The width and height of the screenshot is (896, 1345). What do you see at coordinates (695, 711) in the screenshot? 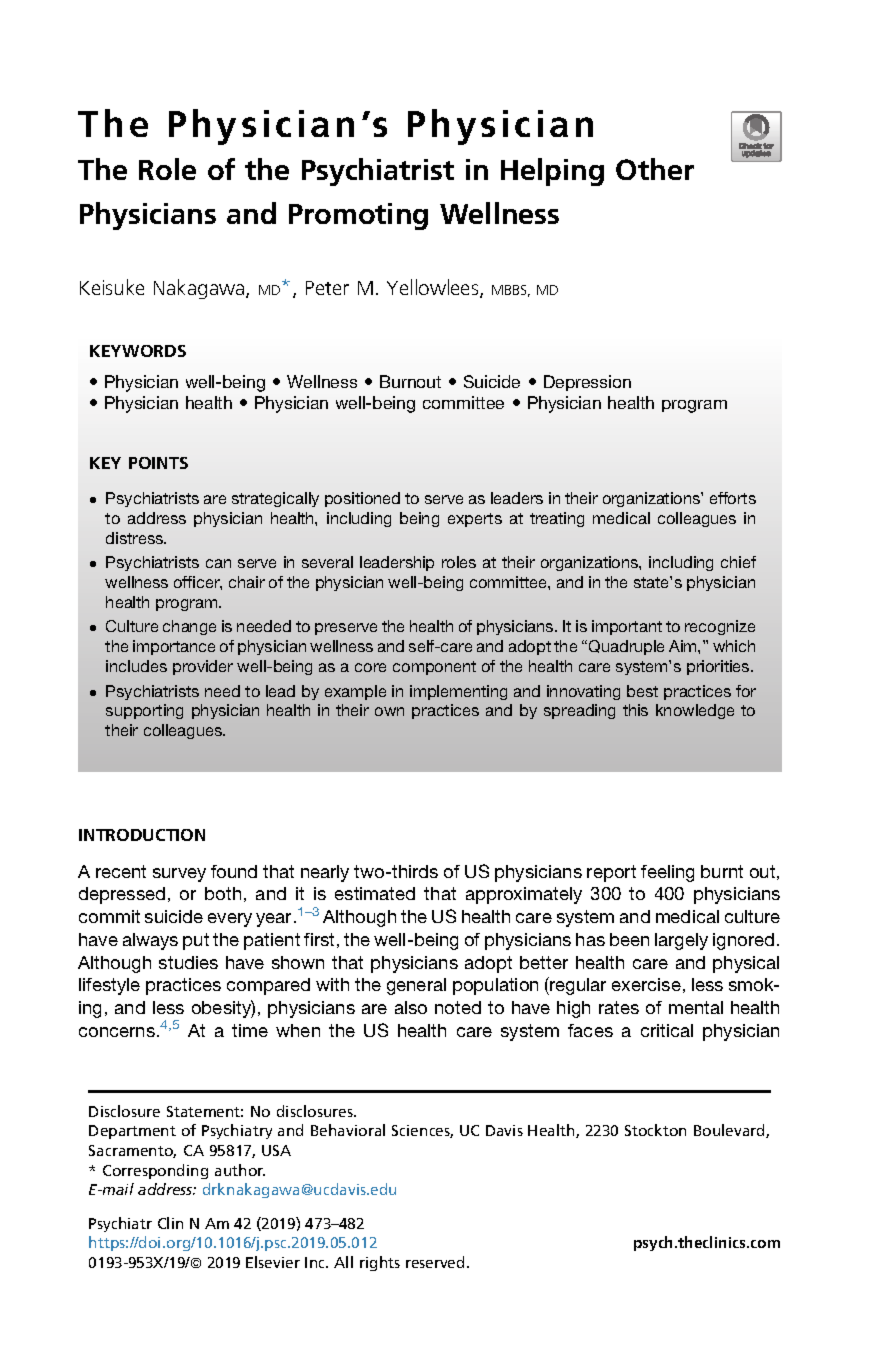
I see `knowledge` at bounding box center [695, 711].
